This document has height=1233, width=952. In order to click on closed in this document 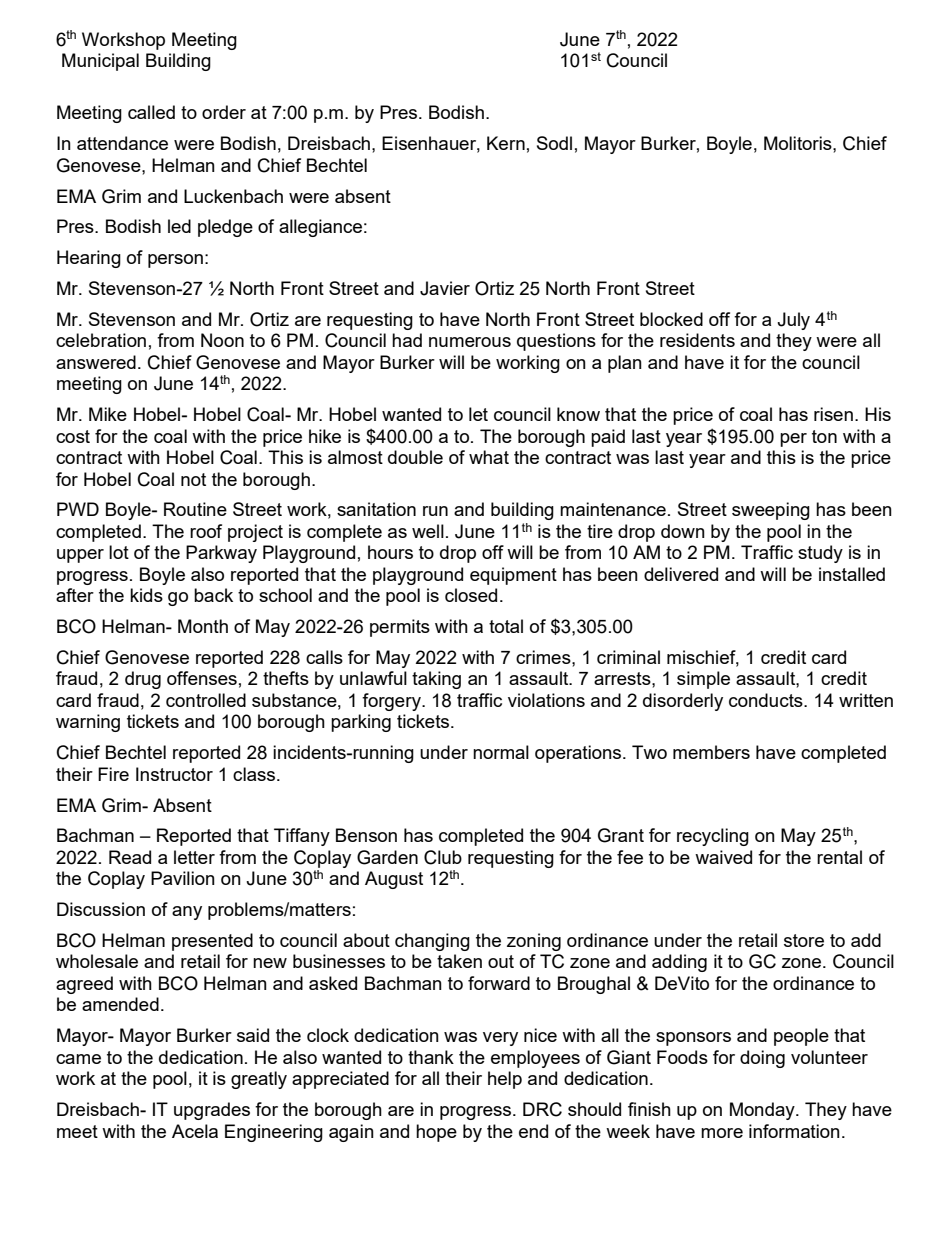, I will do `click(471, 595)`.
